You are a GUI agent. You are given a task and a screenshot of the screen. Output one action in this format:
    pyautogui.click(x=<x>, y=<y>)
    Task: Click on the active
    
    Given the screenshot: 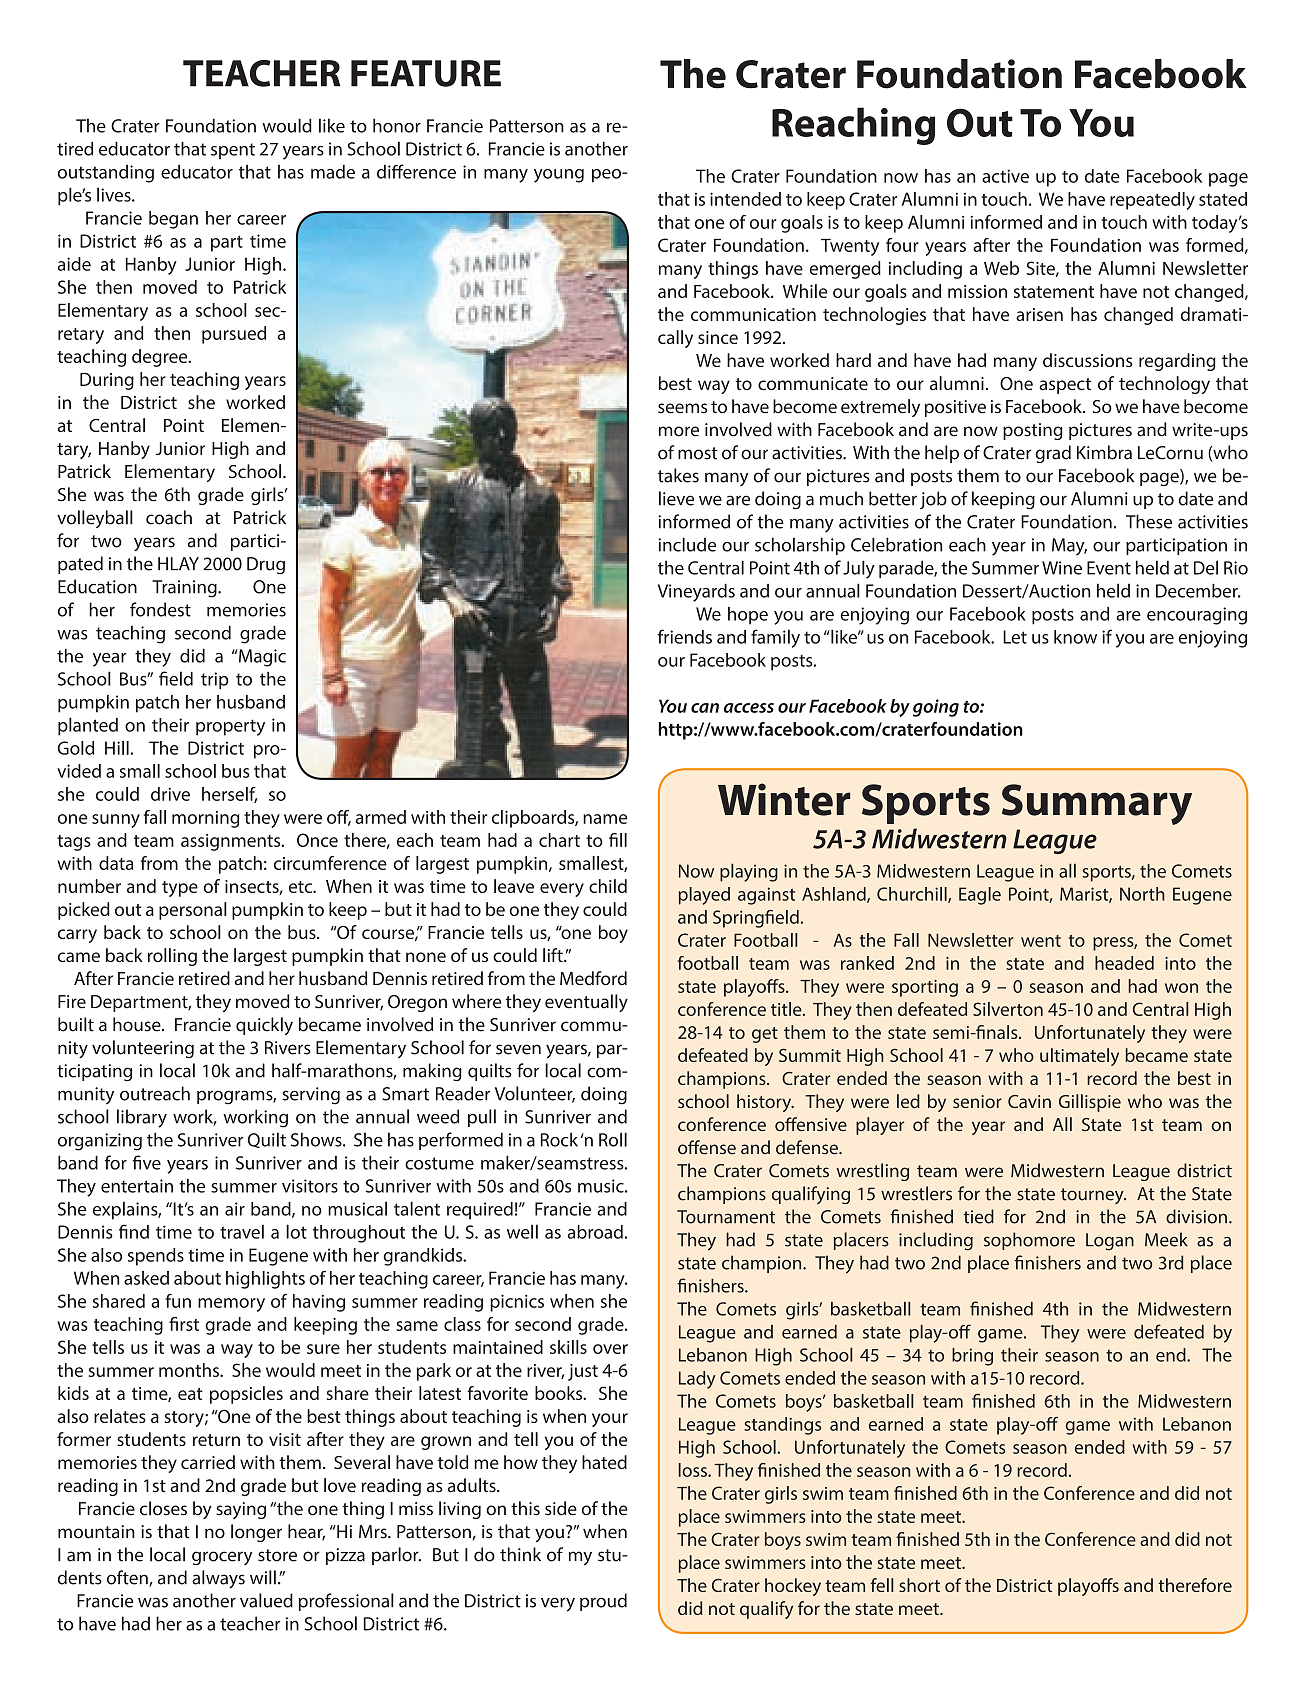 What is the action you would take?
    pyautogui.click(x=1005, y=176)
